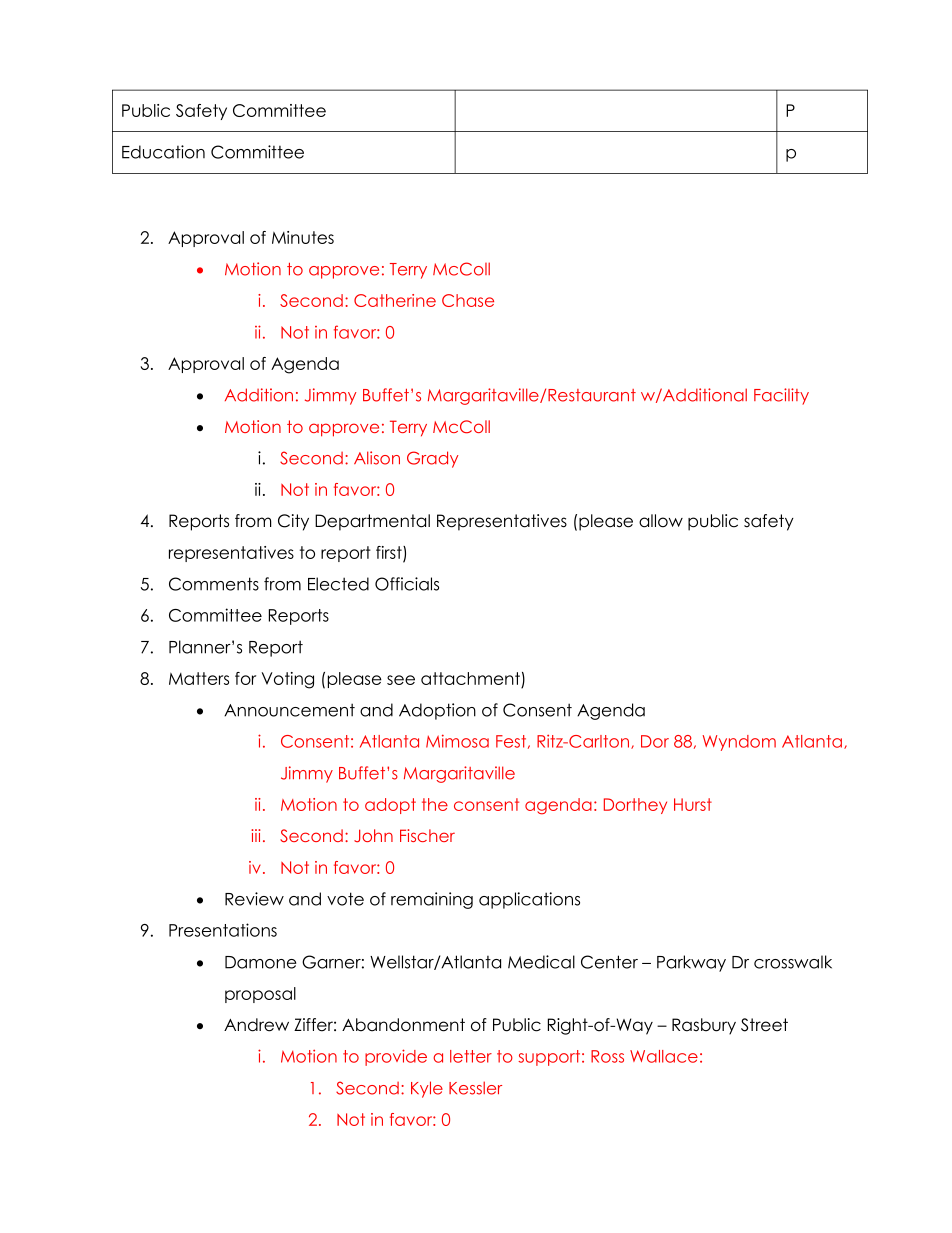 This document has width=952, height=1233. Describe the element at coordinates (163, 152) in the document. I see `Education` at that location.
